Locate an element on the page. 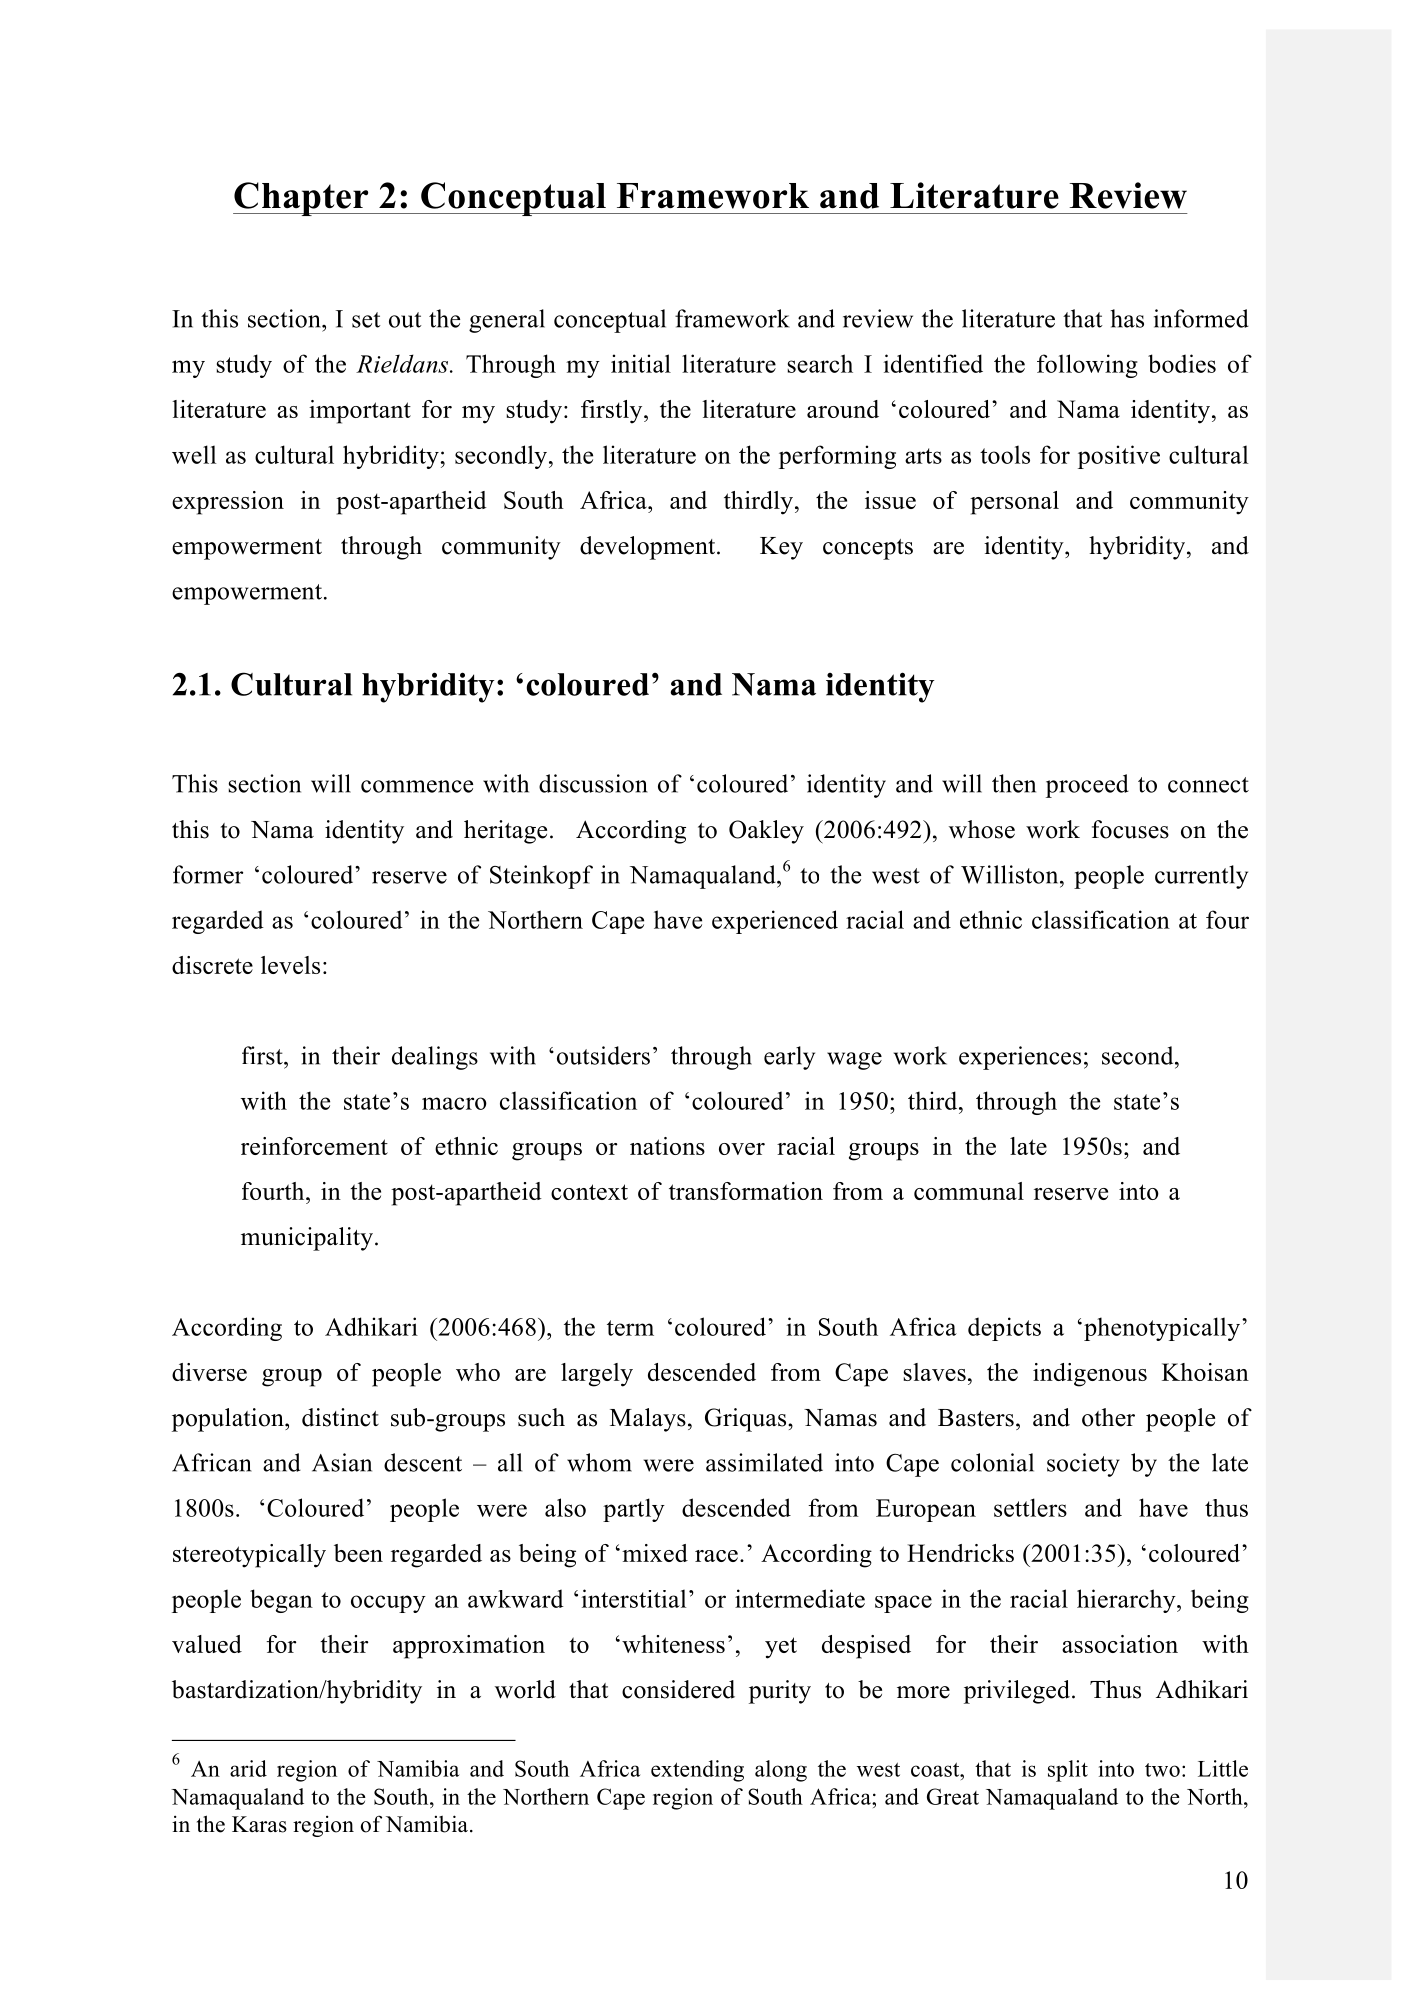 This document has width=1420, height=2009. Malays is located at coordinates (648, 1420).
